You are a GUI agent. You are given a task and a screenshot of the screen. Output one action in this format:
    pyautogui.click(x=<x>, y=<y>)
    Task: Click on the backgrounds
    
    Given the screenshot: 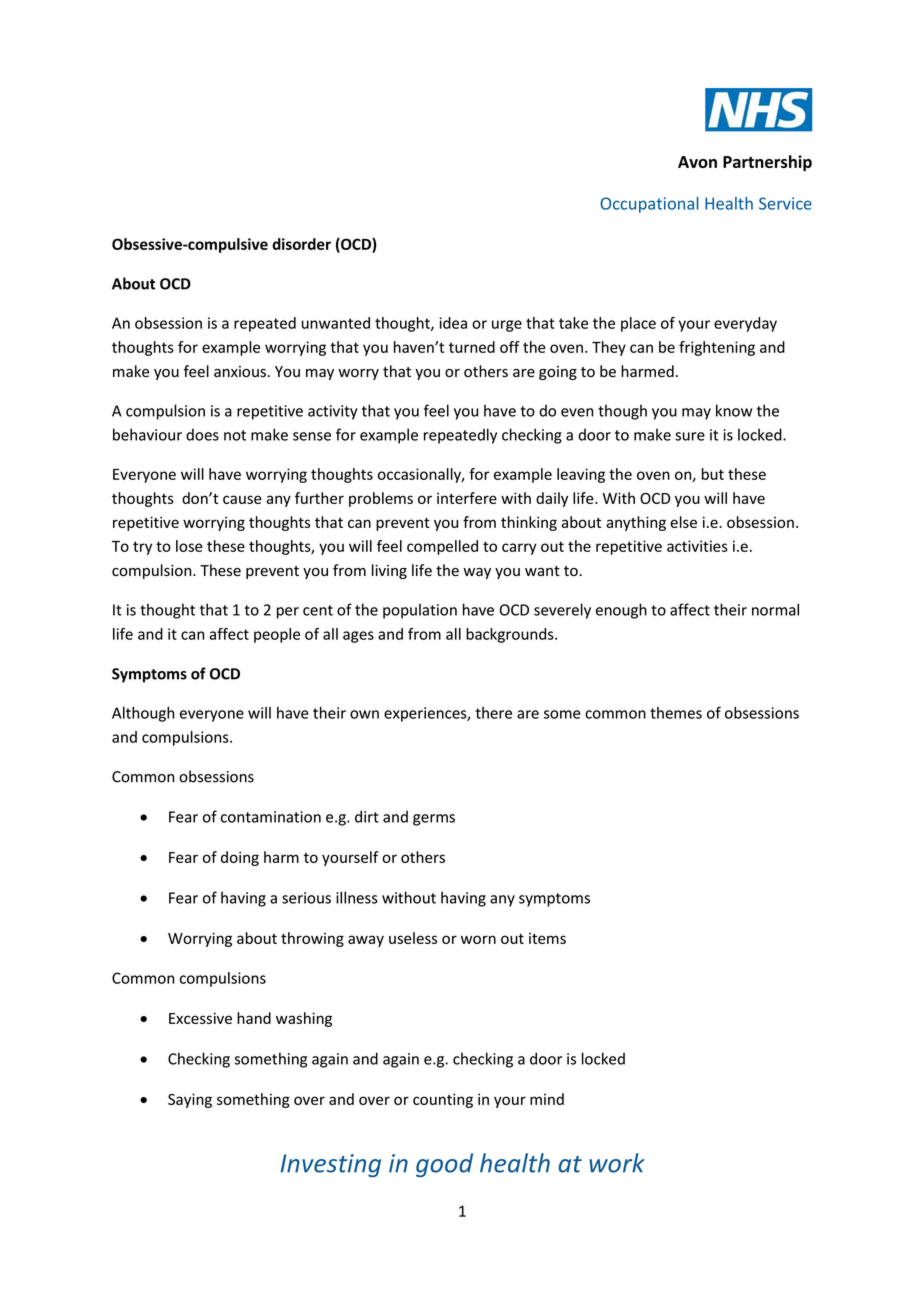 What is the action you would take?
    pyautogui.click(x=511, y=635)
